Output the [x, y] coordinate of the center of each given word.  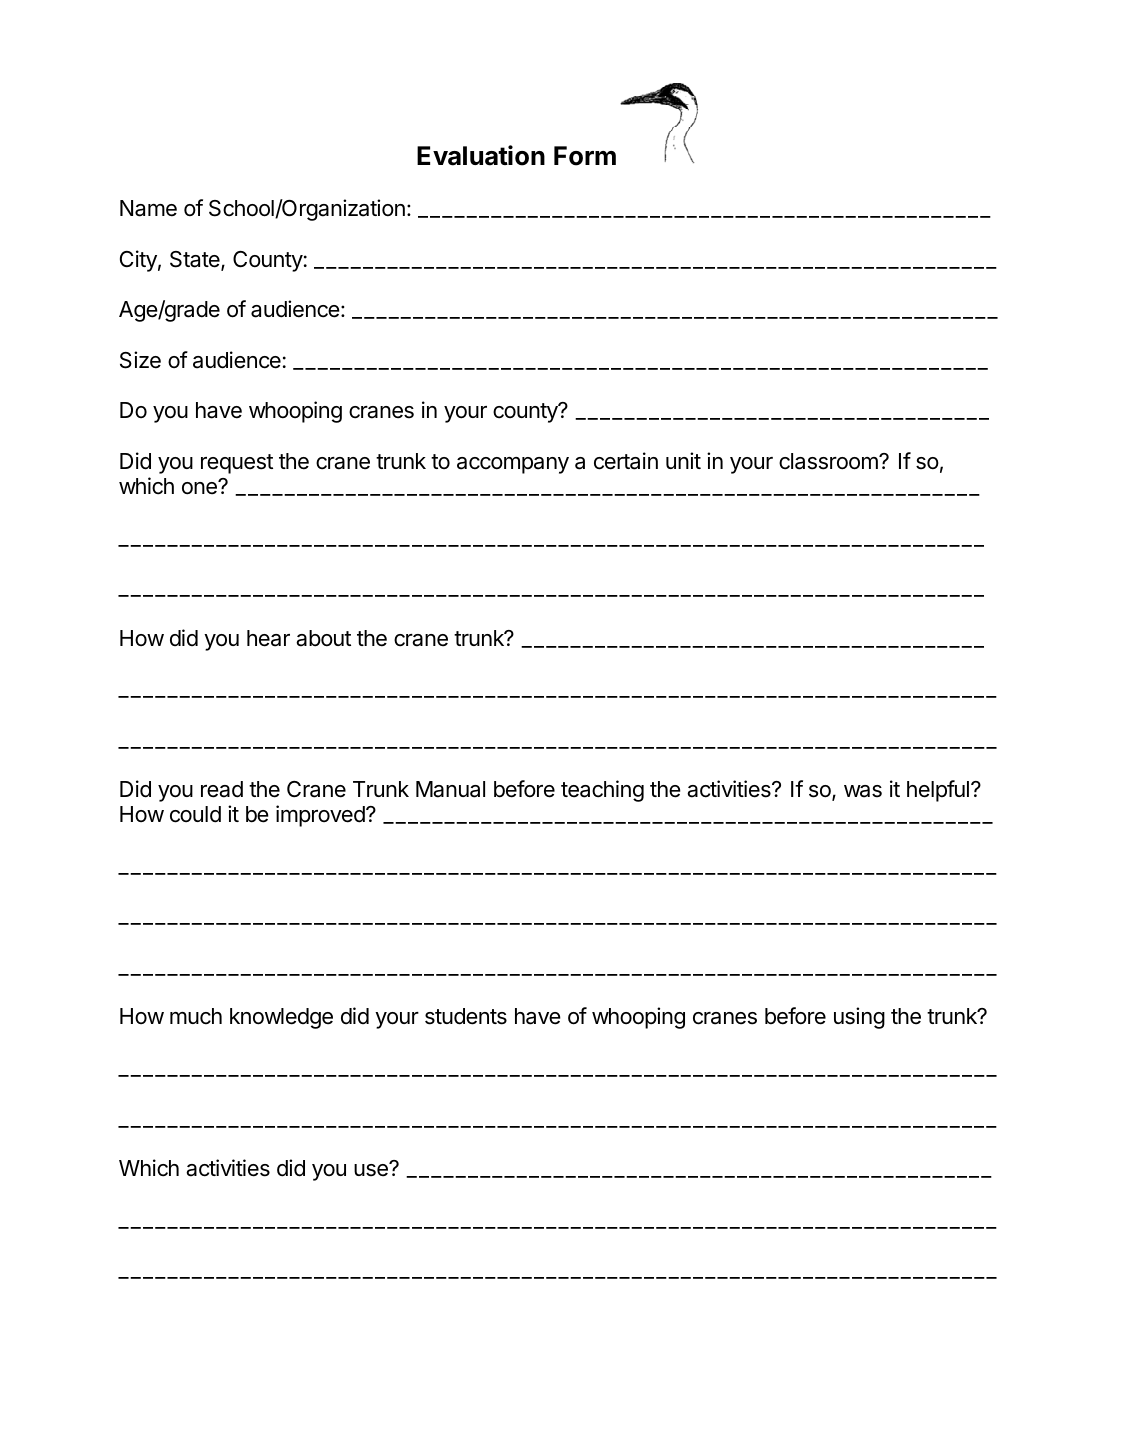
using [859, 1018]
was [863, 791]
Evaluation [481, 155]
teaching [602, 791]
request [237, 464]
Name [148, 208]
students [466, 1016]
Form [585, 156]
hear [268, 638]
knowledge [281, 1018]
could [195, 814]
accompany [513, 465]
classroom [829, 461]
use [372, 1169]
